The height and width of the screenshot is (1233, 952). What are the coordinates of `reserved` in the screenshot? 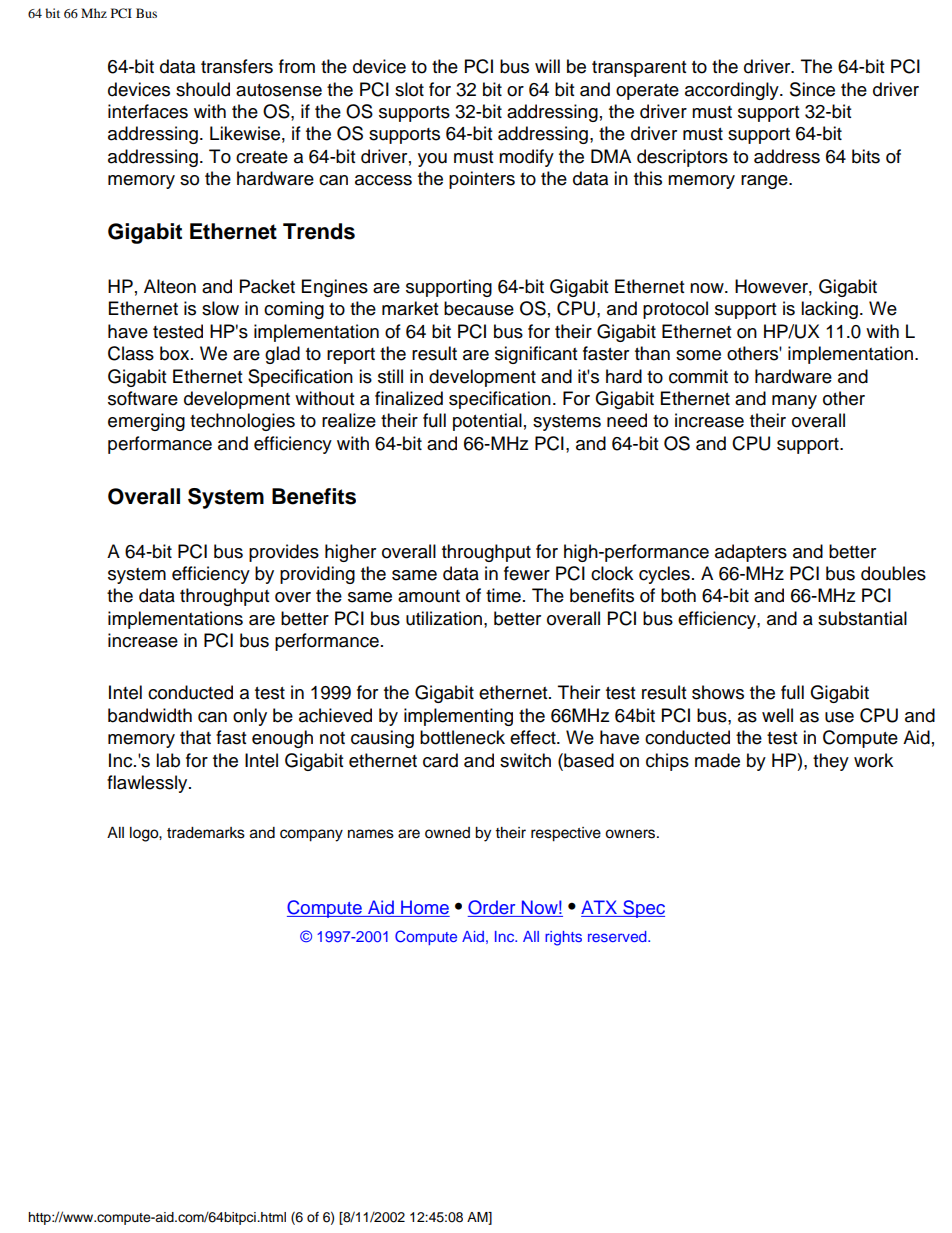 It's located at (618, 936).
